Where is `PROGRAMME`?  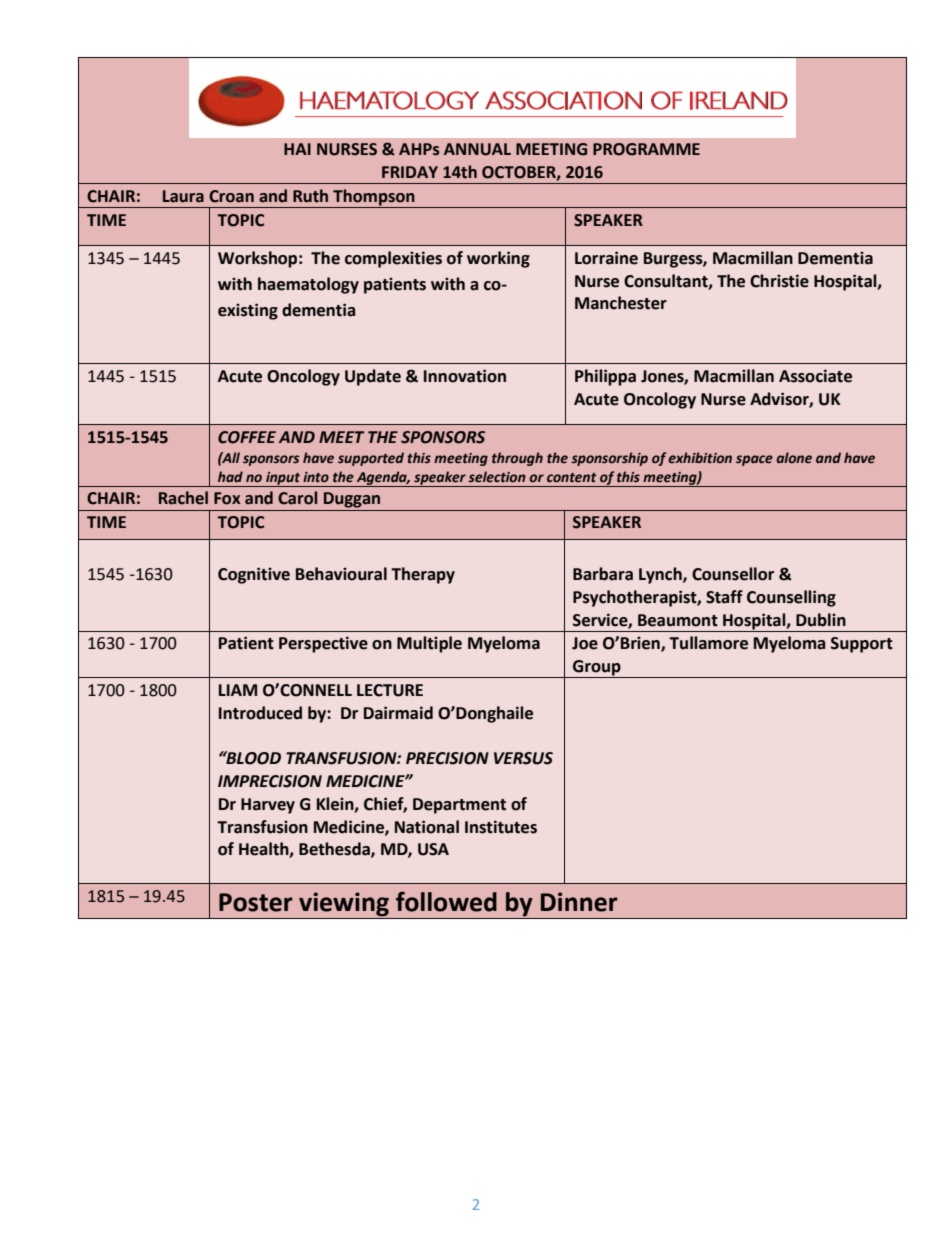
PROGRAMME is located at coordinates (646, 149).
